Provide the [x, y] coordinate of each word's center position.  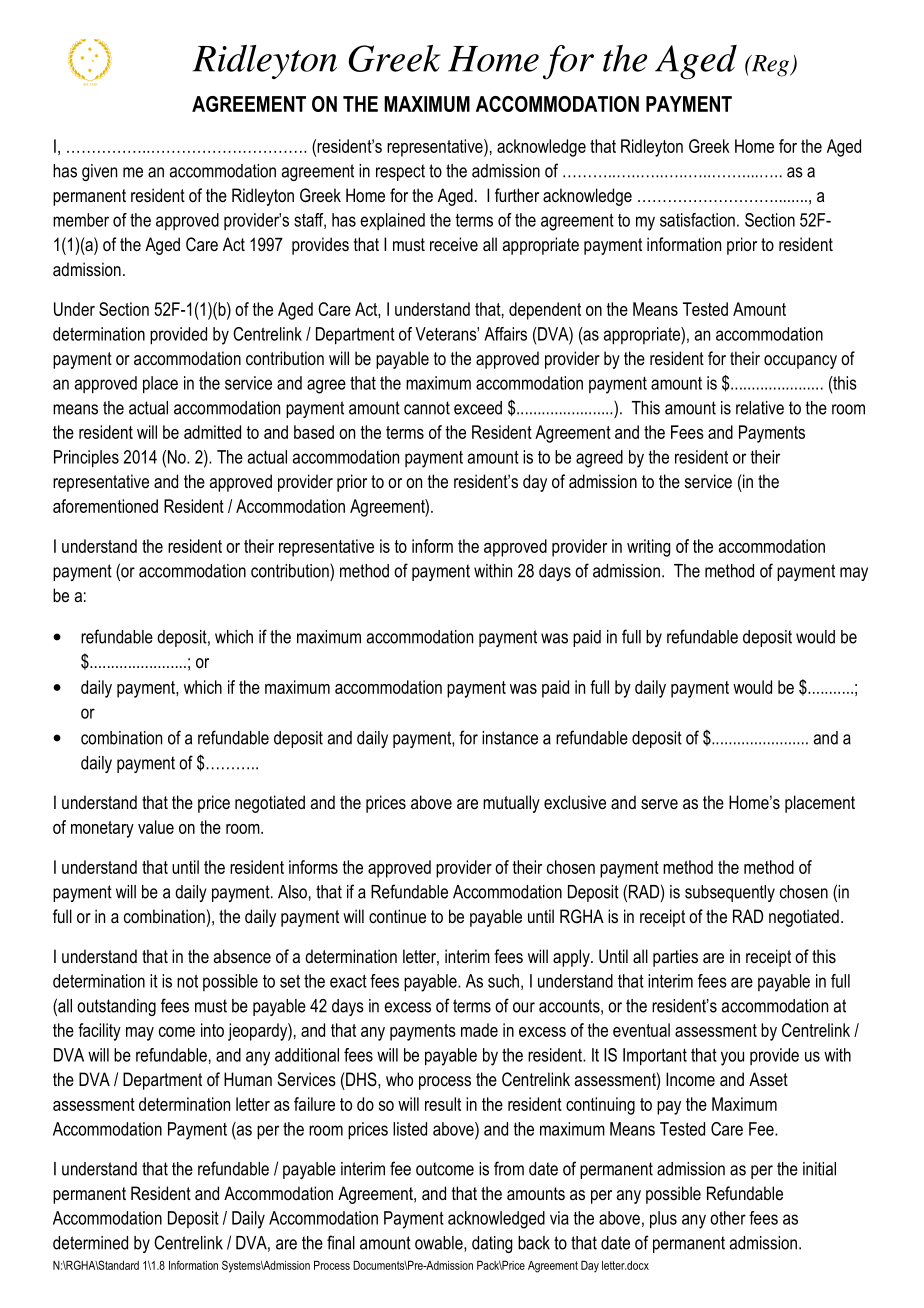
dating [492, 1244]
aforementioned [105, 506]
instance [510, 738]
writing [648, 548]
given [99, 172]
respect [400, 172]
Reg [770, 66]
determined [90, 1243]
